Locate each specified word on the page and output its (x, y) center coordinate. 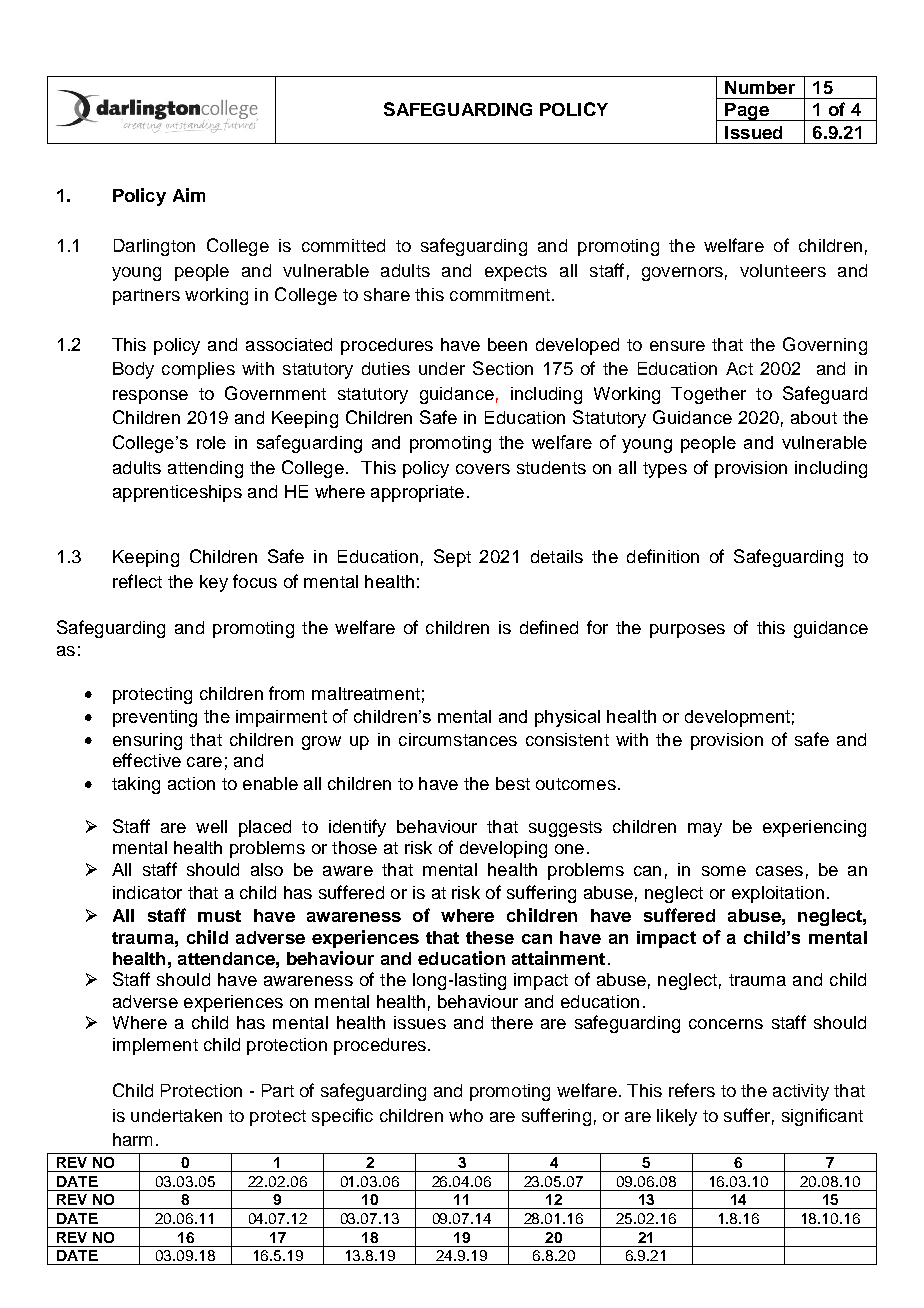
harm (132, 1139)
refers (692, 1090)
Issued (753, 132)
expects (516, 273)
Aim (189, 195)
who (466, 1115)
